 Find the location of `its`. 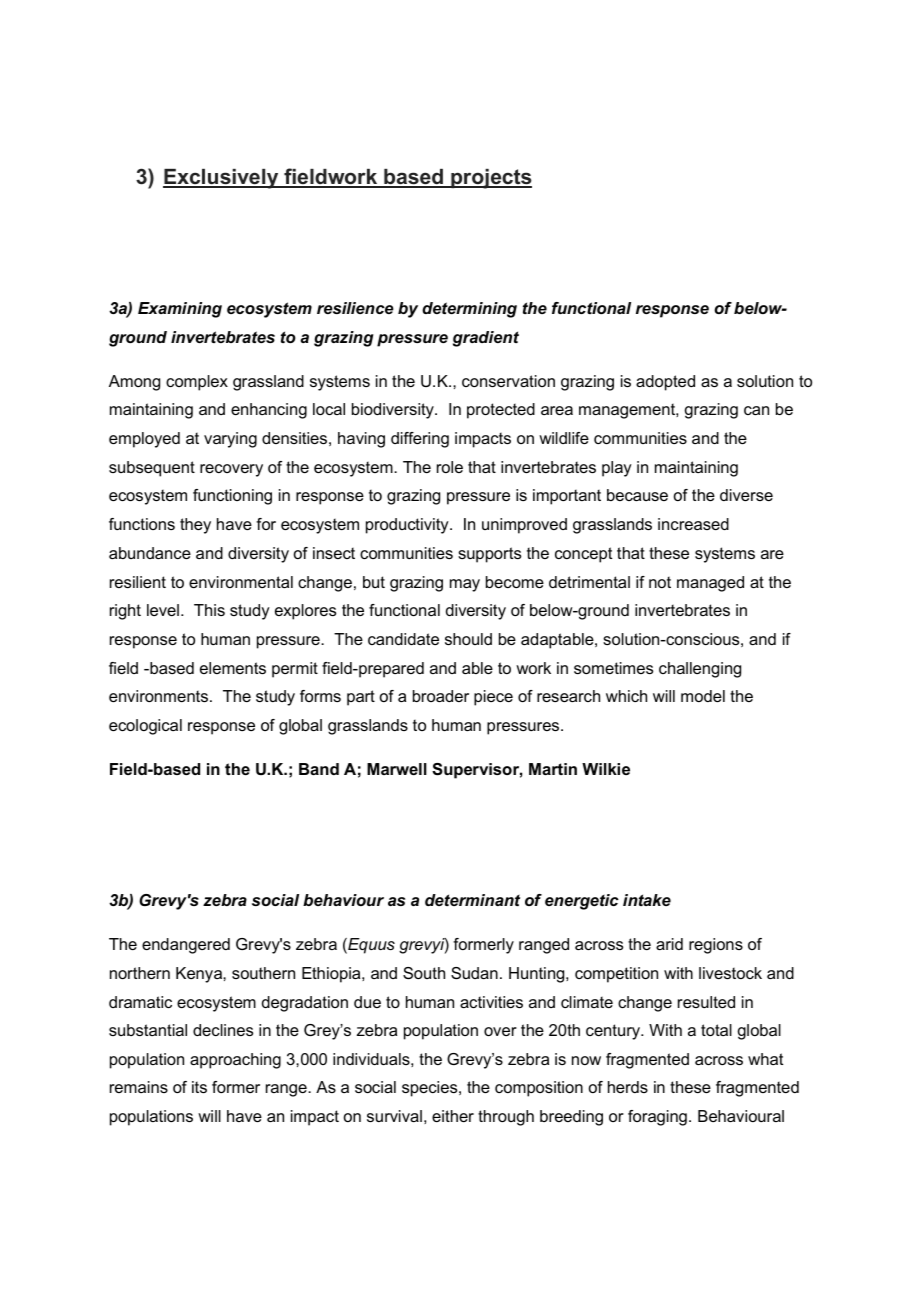

its is located at coordinates (199, 1087).
